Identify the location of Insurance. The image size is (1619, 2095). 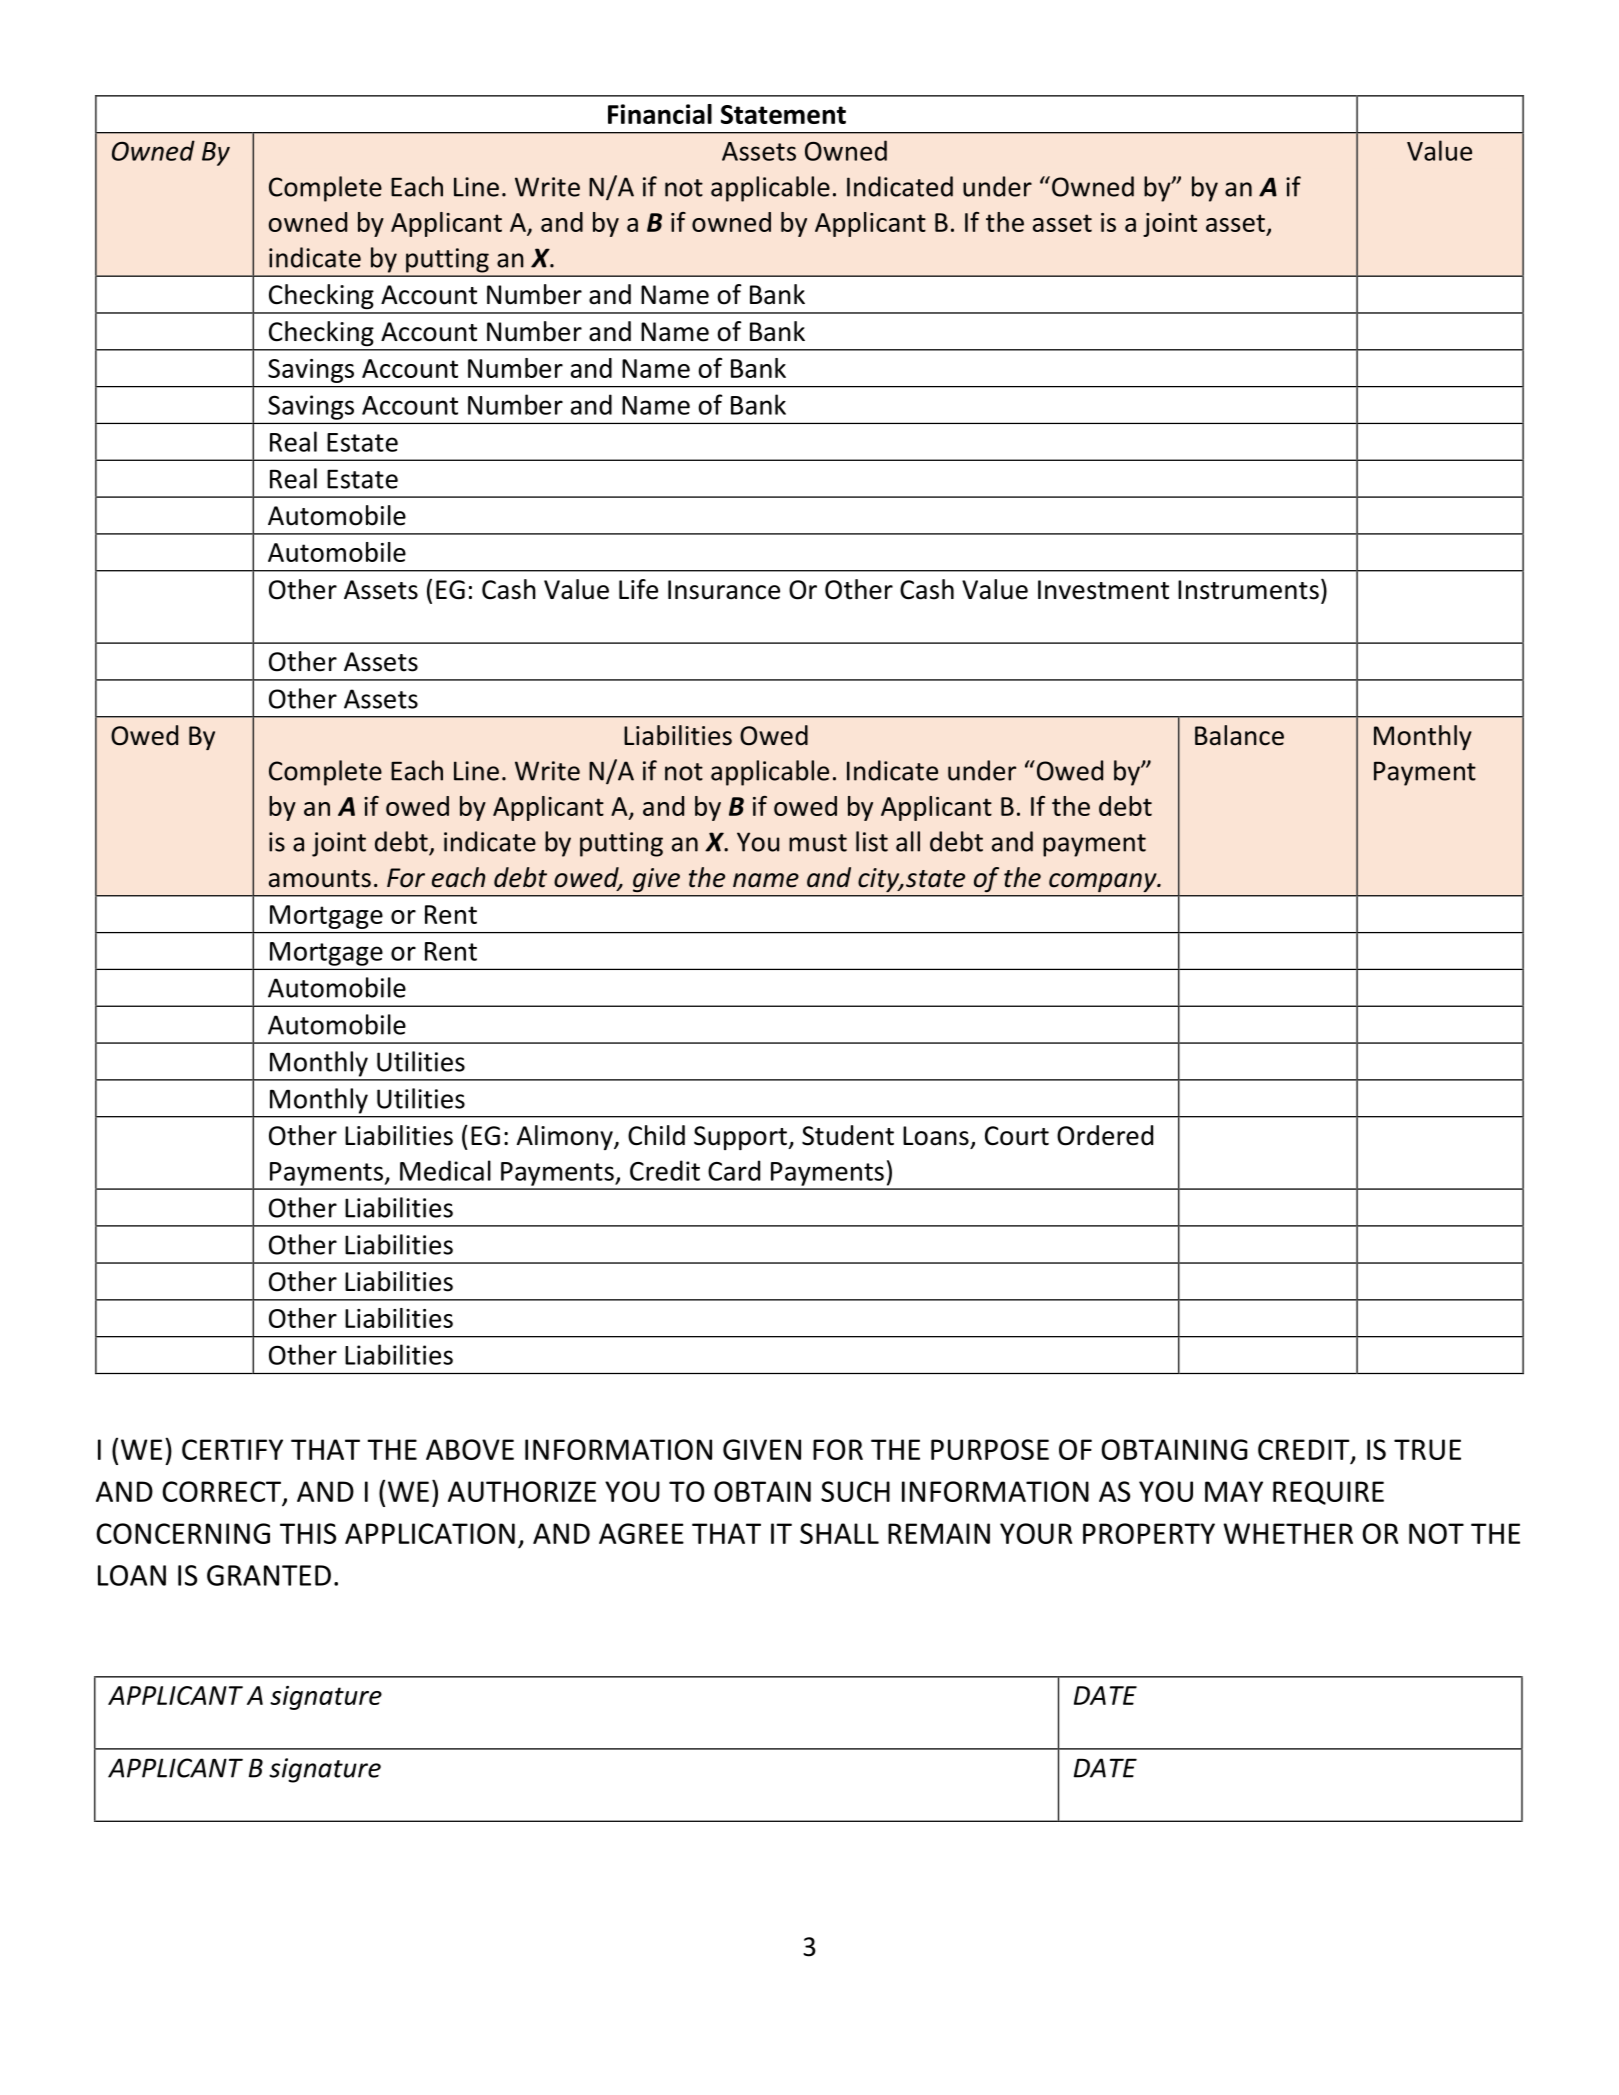
(724, 590).
